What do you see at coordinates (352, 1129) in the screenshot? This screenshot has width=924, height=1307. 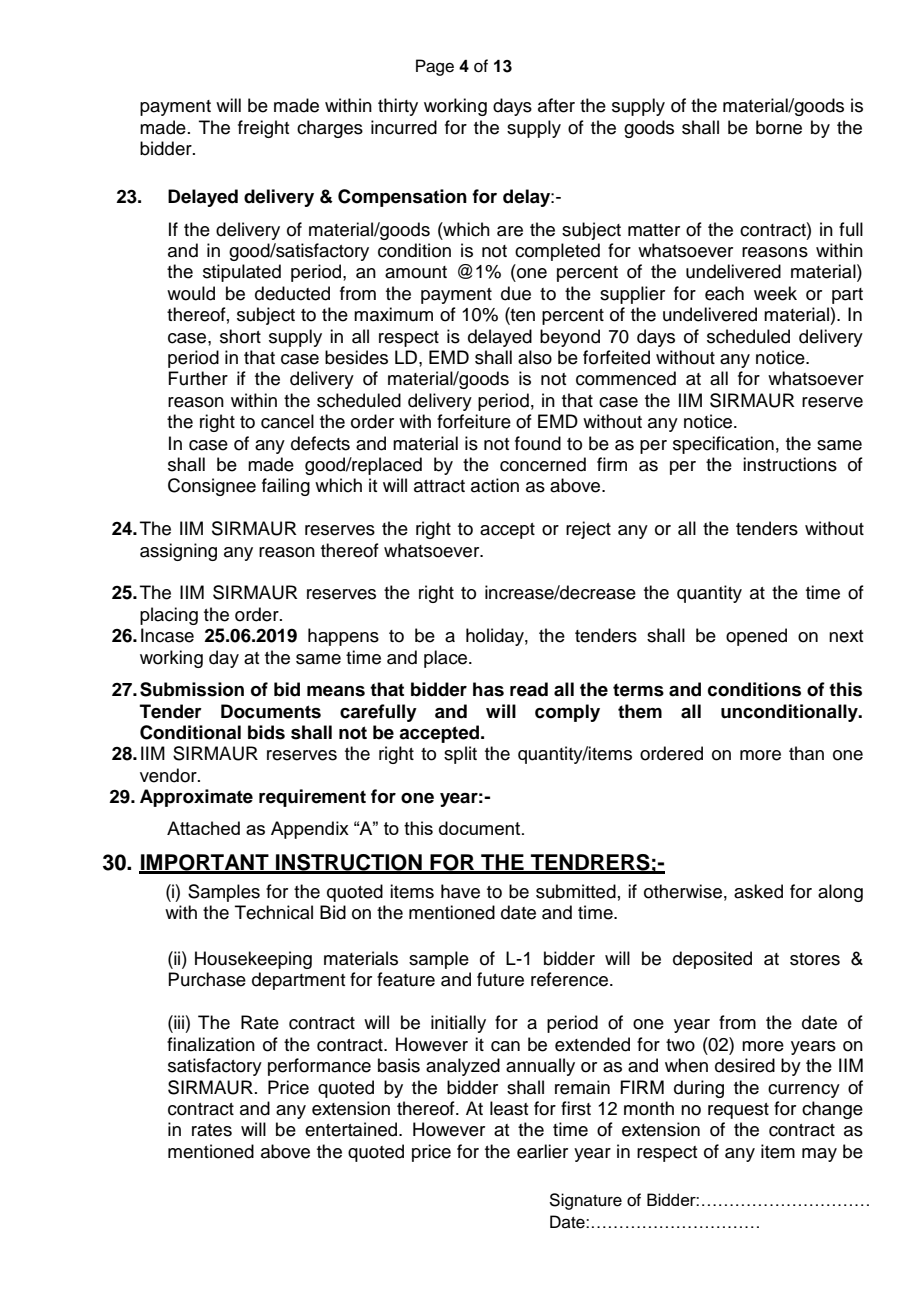 I see `entertained` at bounding box center [352, 1129].
